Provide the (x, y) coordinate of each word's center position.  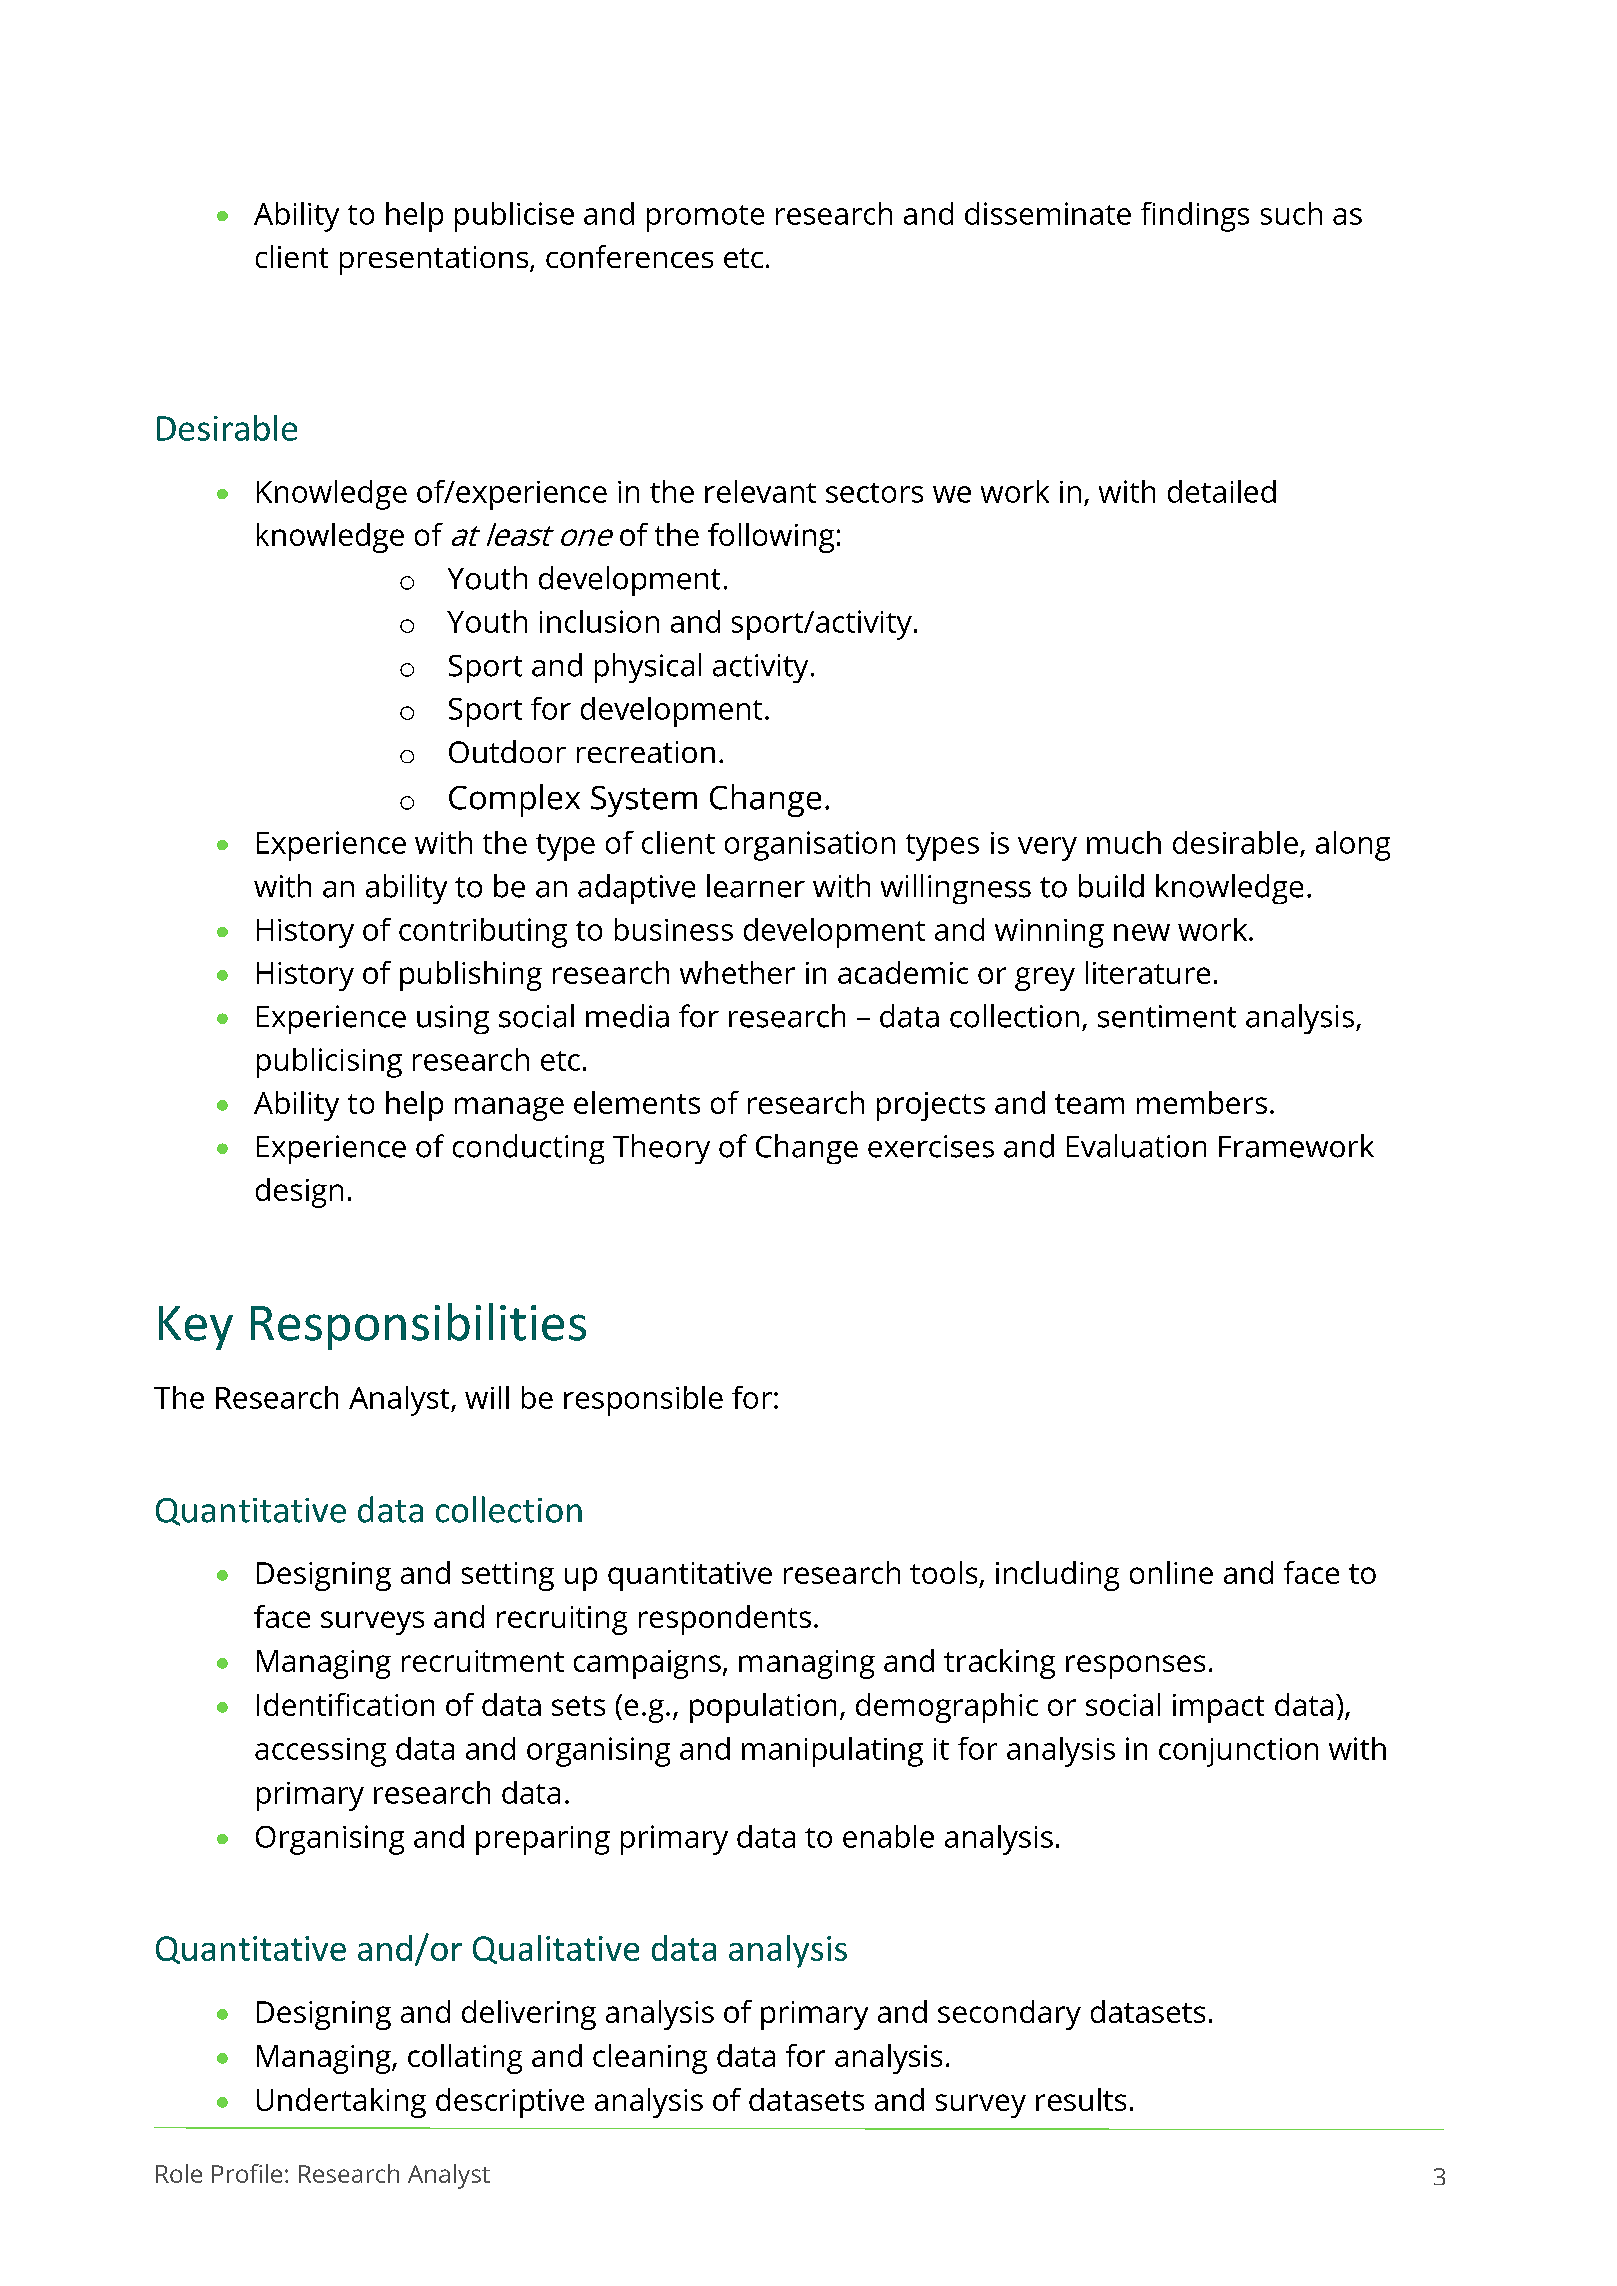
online (1171, 1572)
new (1142, 932)
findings (1195, 217)
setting (508, 1576)
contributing (483, 933)
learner (756, 886)
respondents (725, 1620)
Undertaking (341, 2103)
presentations (435, 260)
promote (705, 218)
